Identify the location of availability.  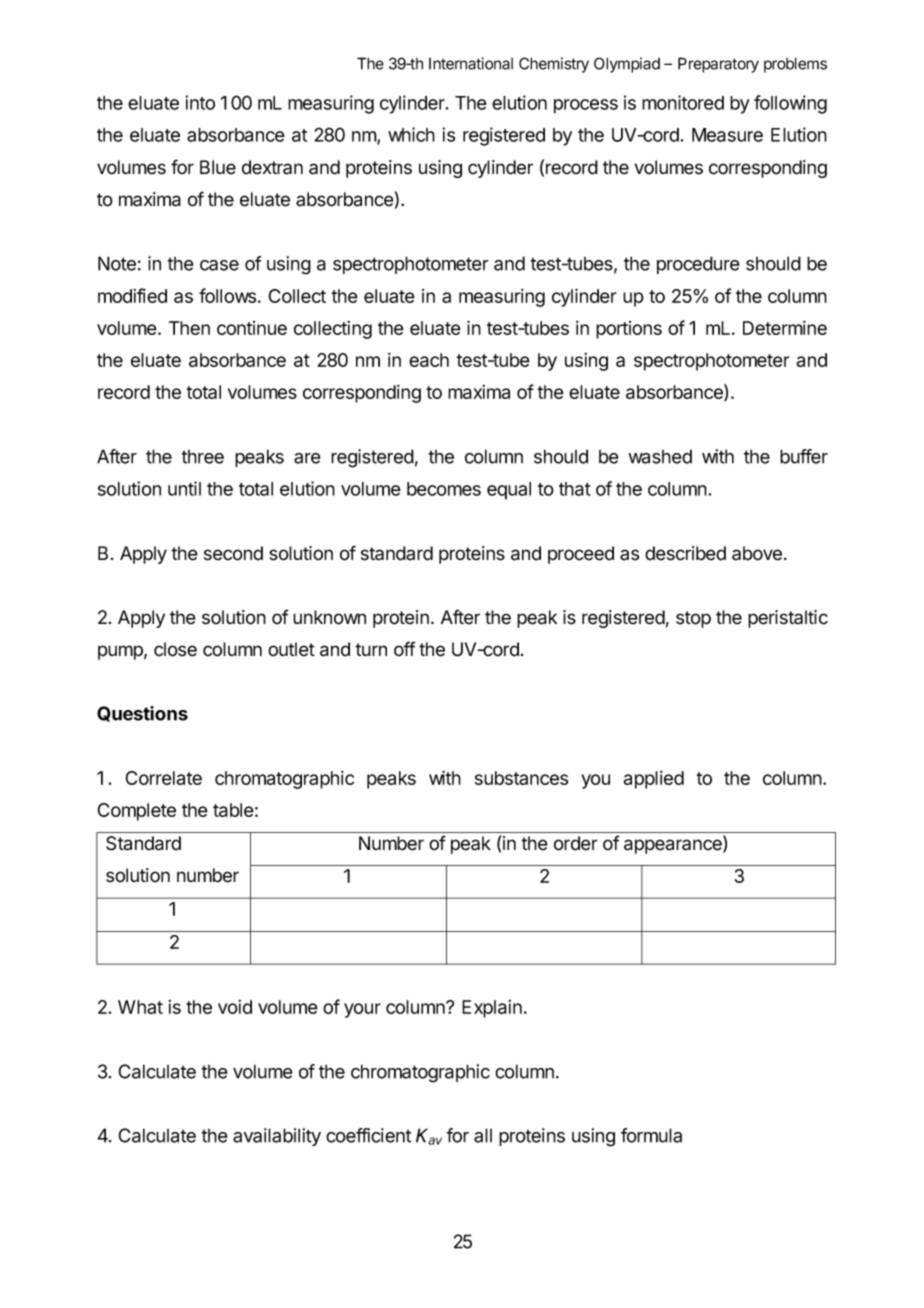
(277, 1137).
